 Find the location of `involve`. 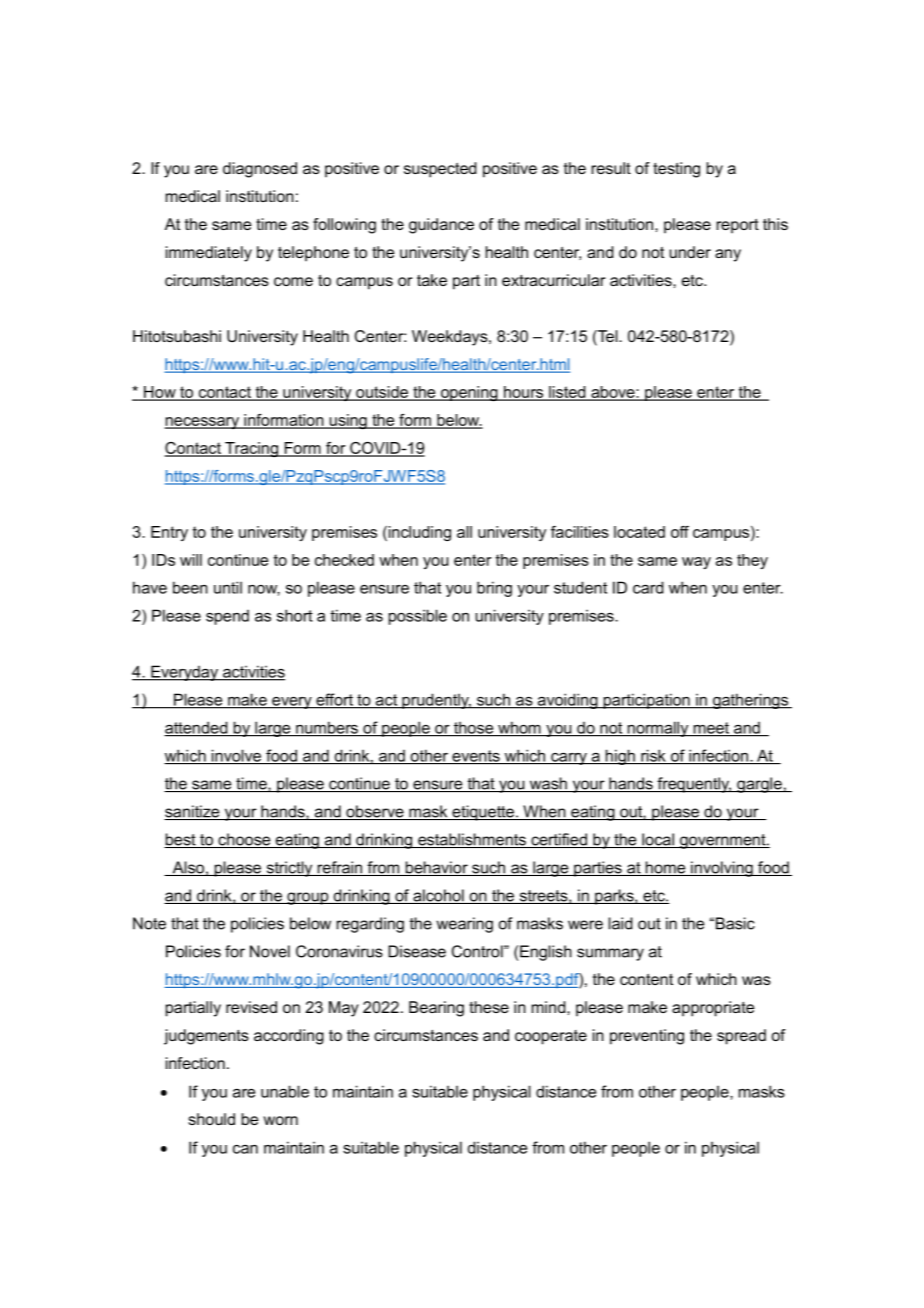

involve is located at coordinates (236, 756).
